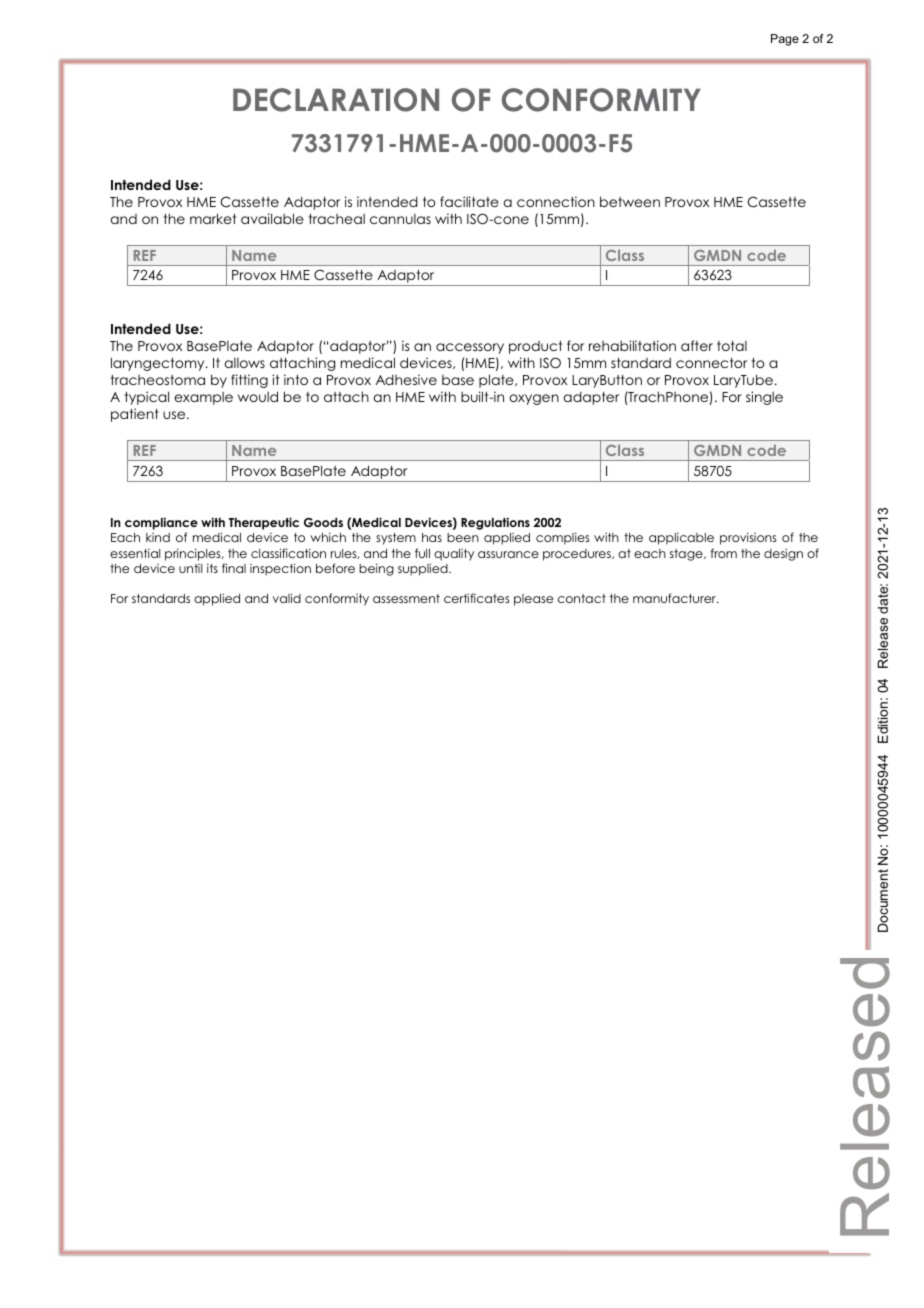  What do you see at coordinates (697, 345) in the screenshot?
I see `after` at bounding box center [697, 345].
